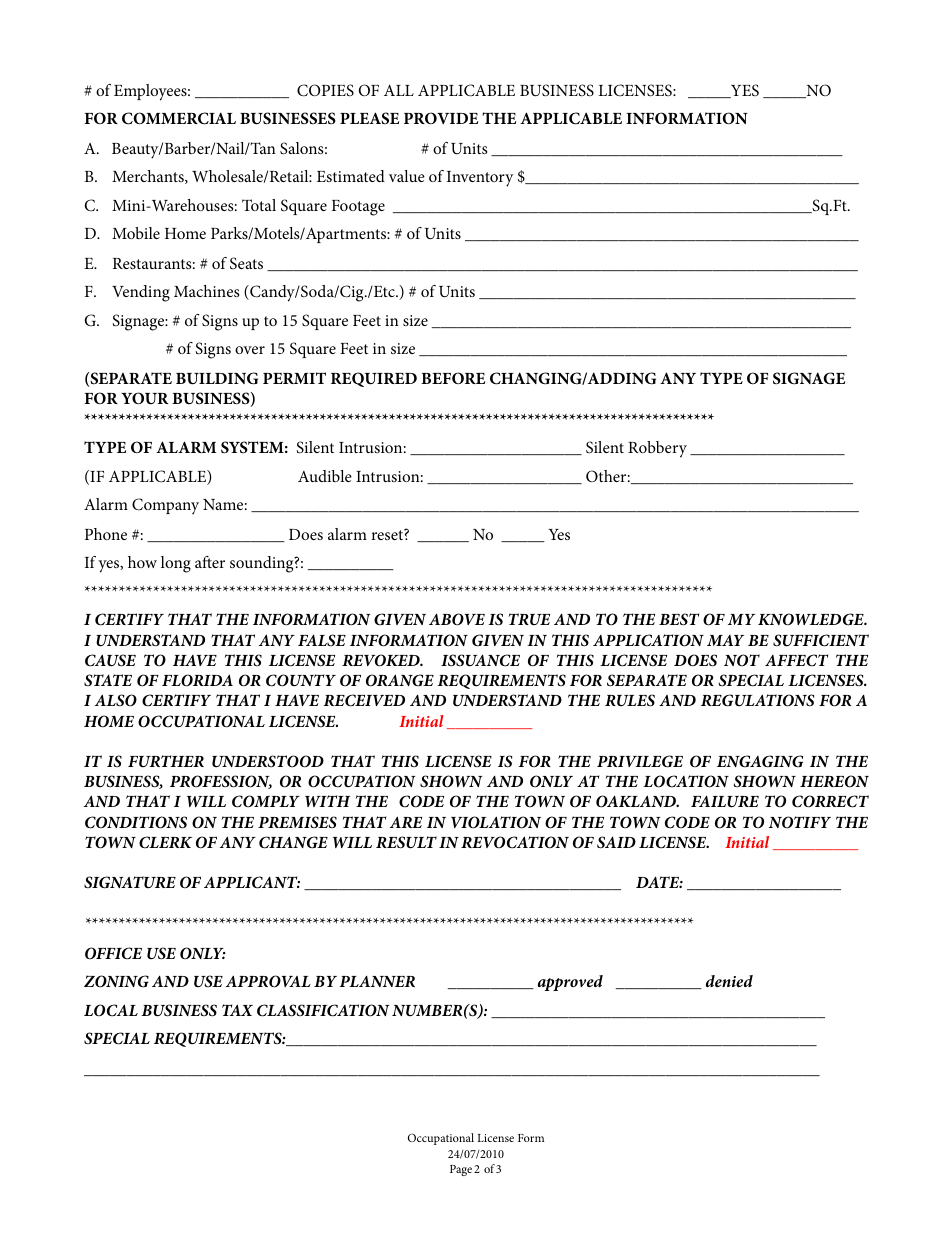 The width and height of the page is (952, 1233). I want to click on FLORIDA, so click(197, 680).
